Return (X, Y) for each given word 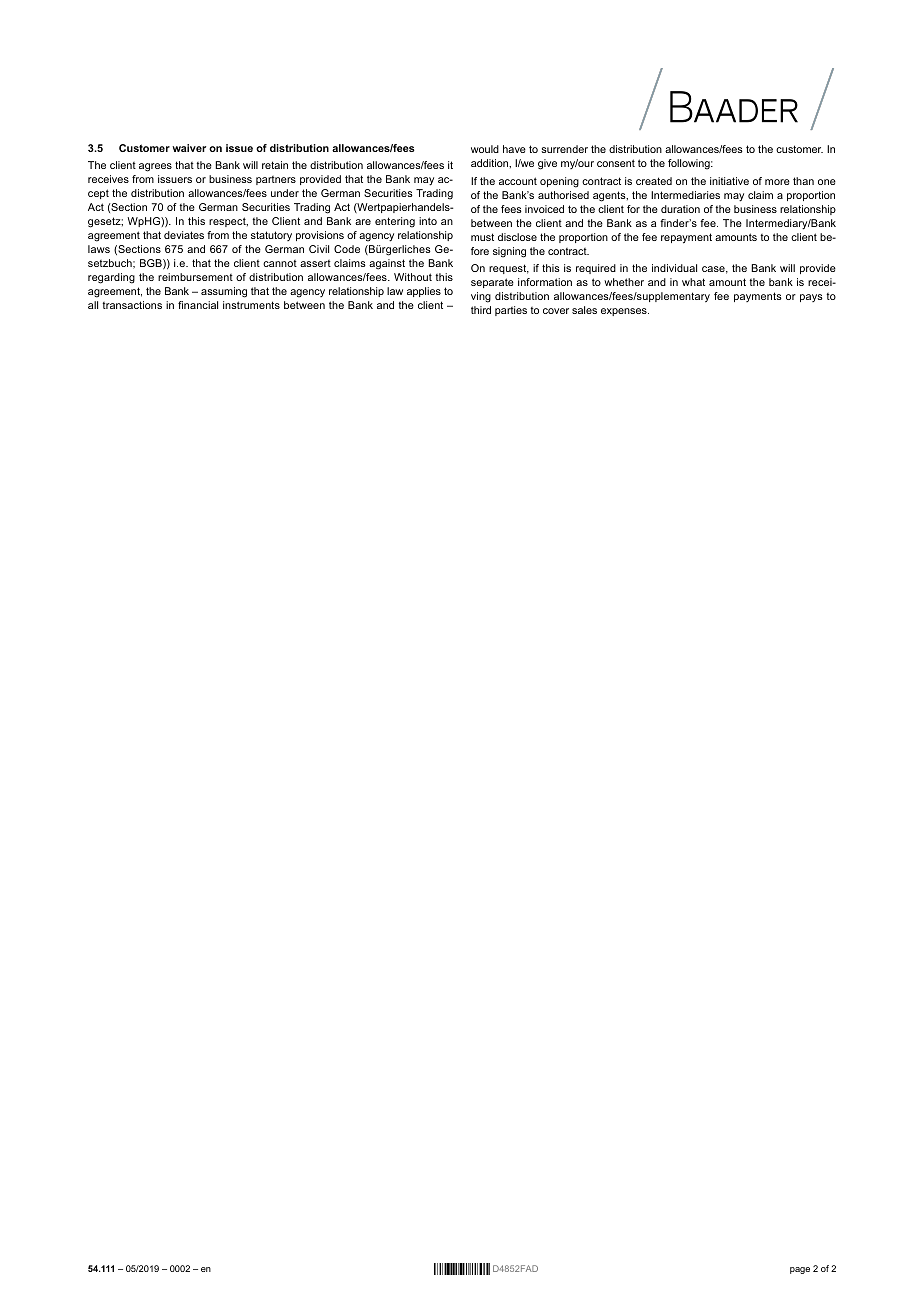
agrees (155, 167)
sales (584, 310)
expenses (625, 312)
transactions (132, 305)
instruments (251, 305)
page (800, 1270)
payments (758, 297)
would (485, 149)
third (481, 310)
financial (198, 305)
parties (511, 311)
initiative (729, 181)
